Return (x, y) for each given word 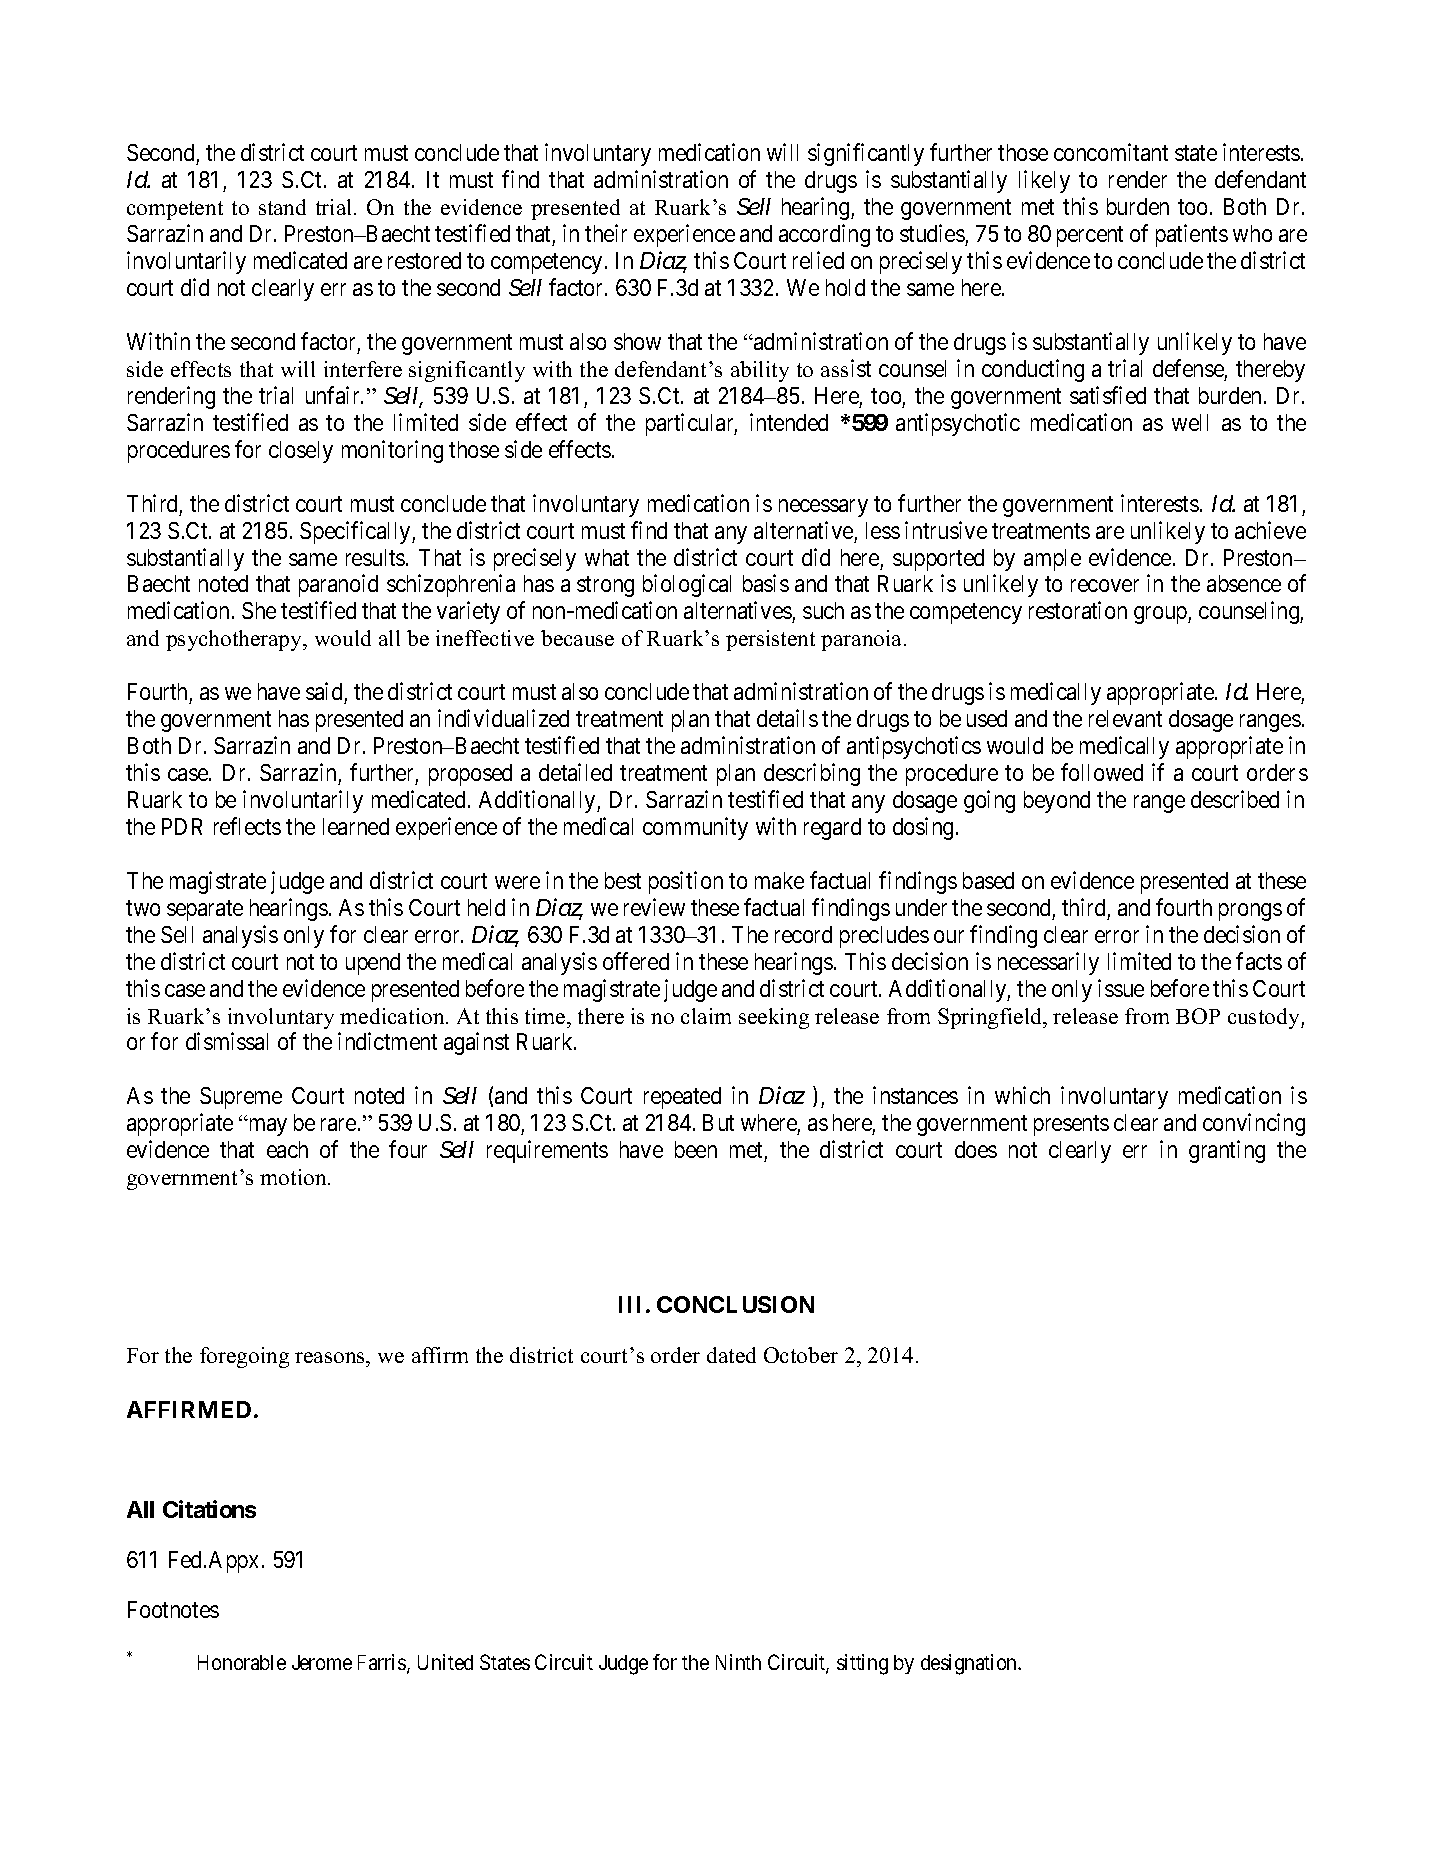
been (696, 1149)
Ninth (738, 1662)
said (324, 691)
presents (1071, 1126)
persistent (770, 640)
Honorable (242, 1662)
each (287, 1149)
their (606, 233)
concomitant (1111, 152)
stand (282, 207)
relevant (1125, 718)
